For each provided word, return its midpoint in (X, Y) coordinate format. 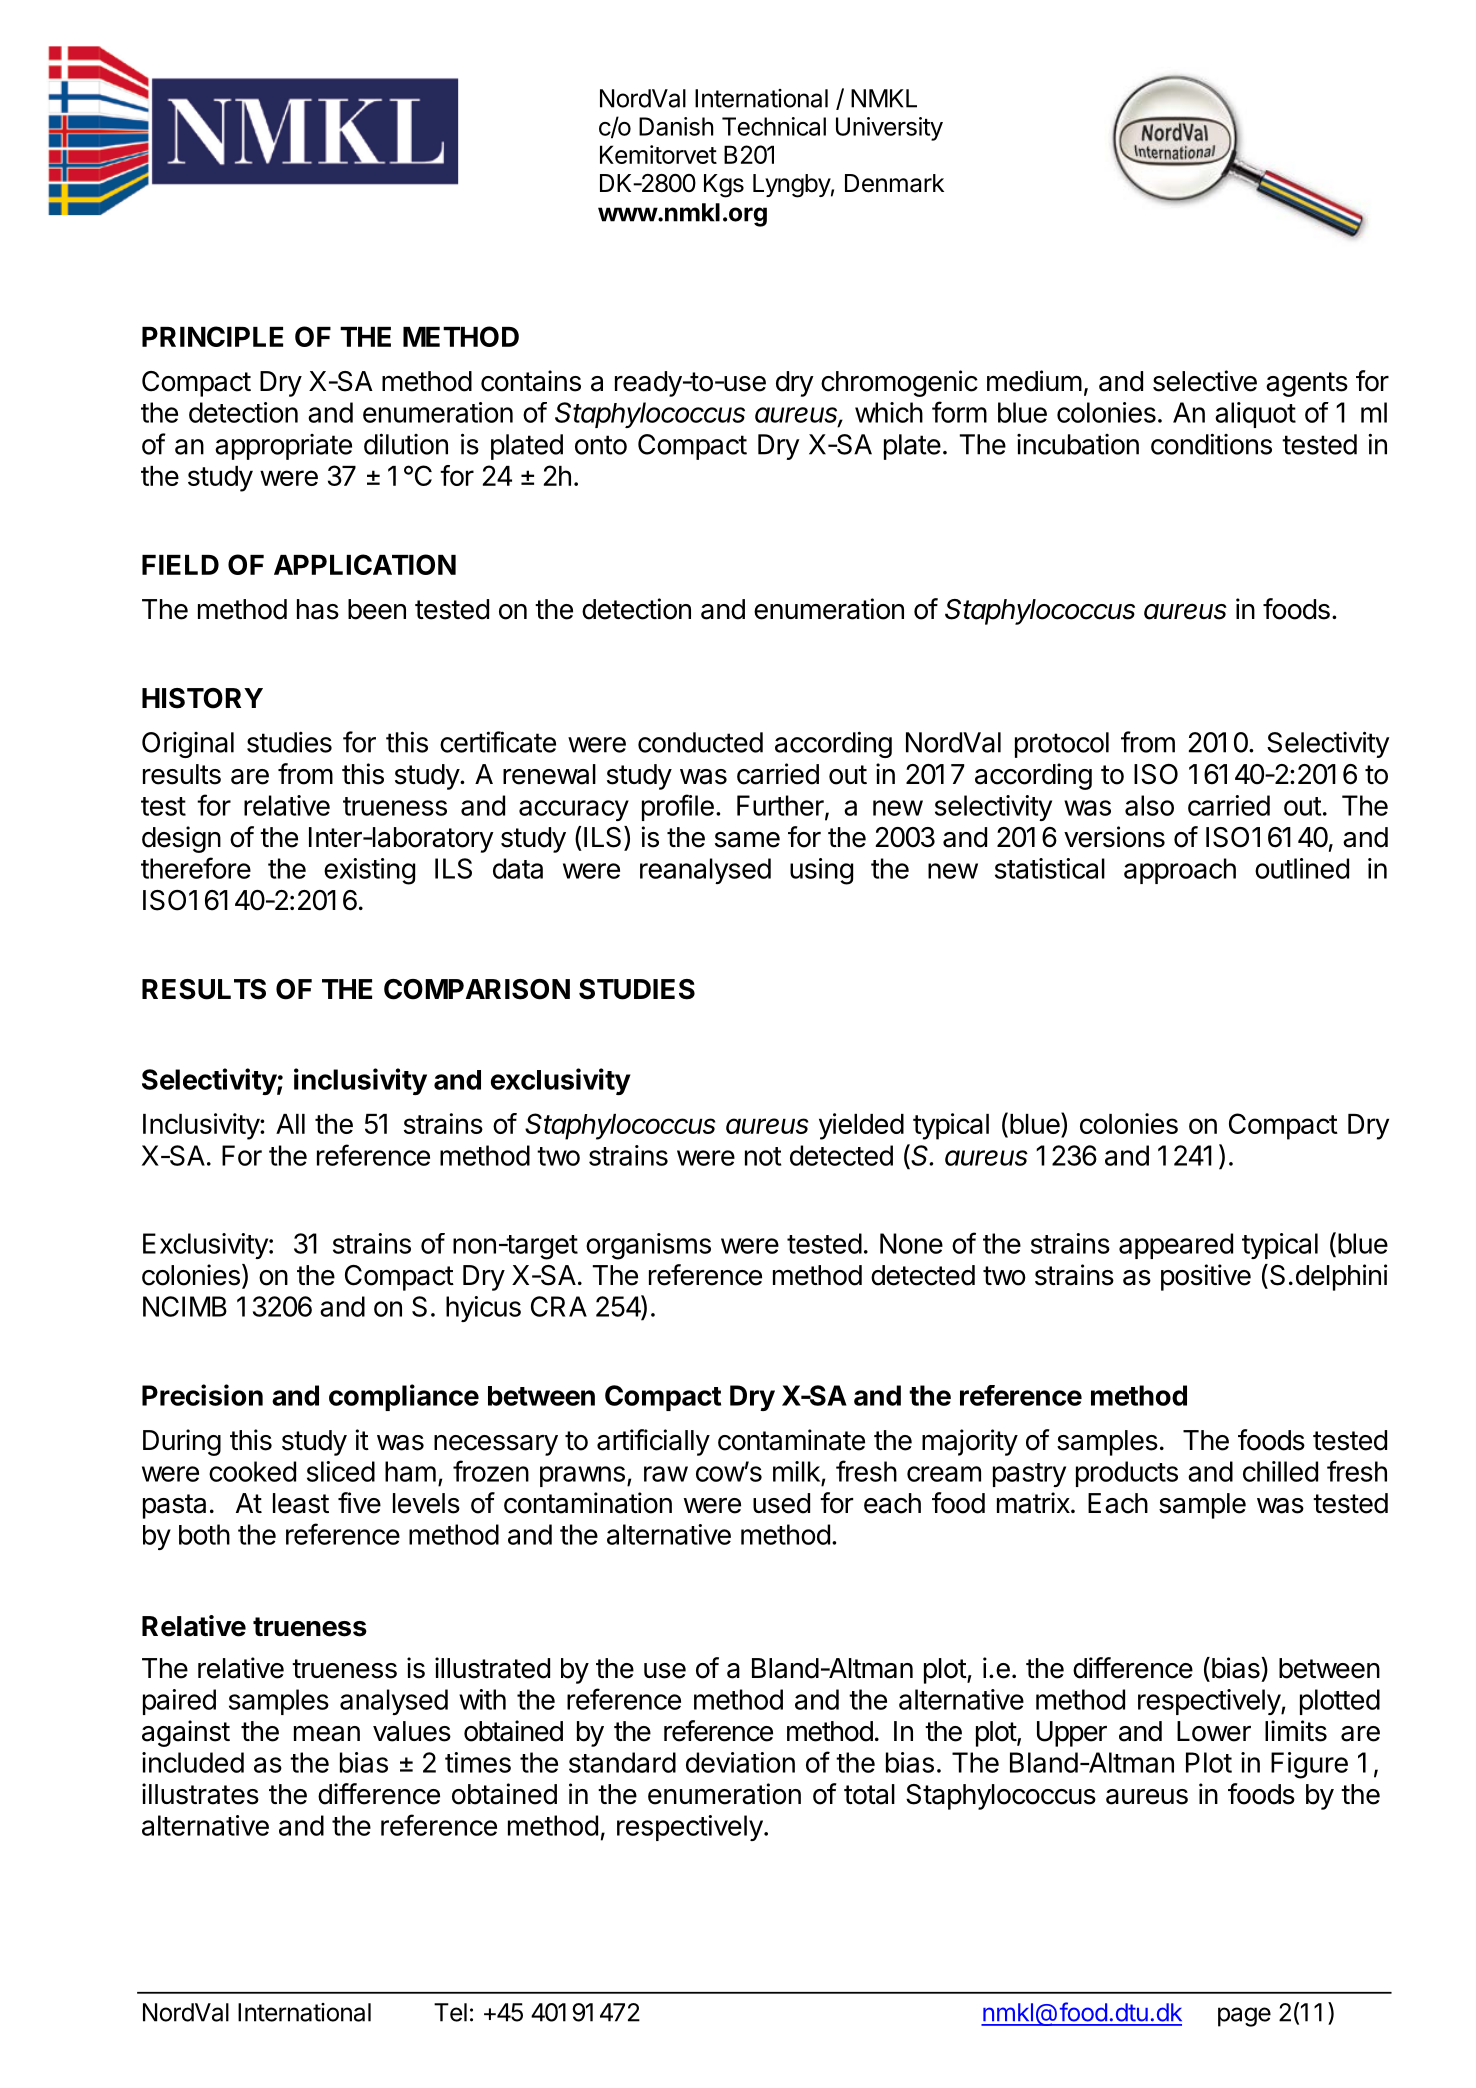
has (318, 609)
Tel (450, 2012)
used (781, 1503)
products (1127, 1474)
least (301, 1503)
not (763, 1156)
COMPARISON (477, 989)
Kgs (724, 186)
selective (1205, 381)
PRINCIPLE (212, 336)
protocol (1062, 745)
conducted (700, 742)
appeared (1176, 1246)
